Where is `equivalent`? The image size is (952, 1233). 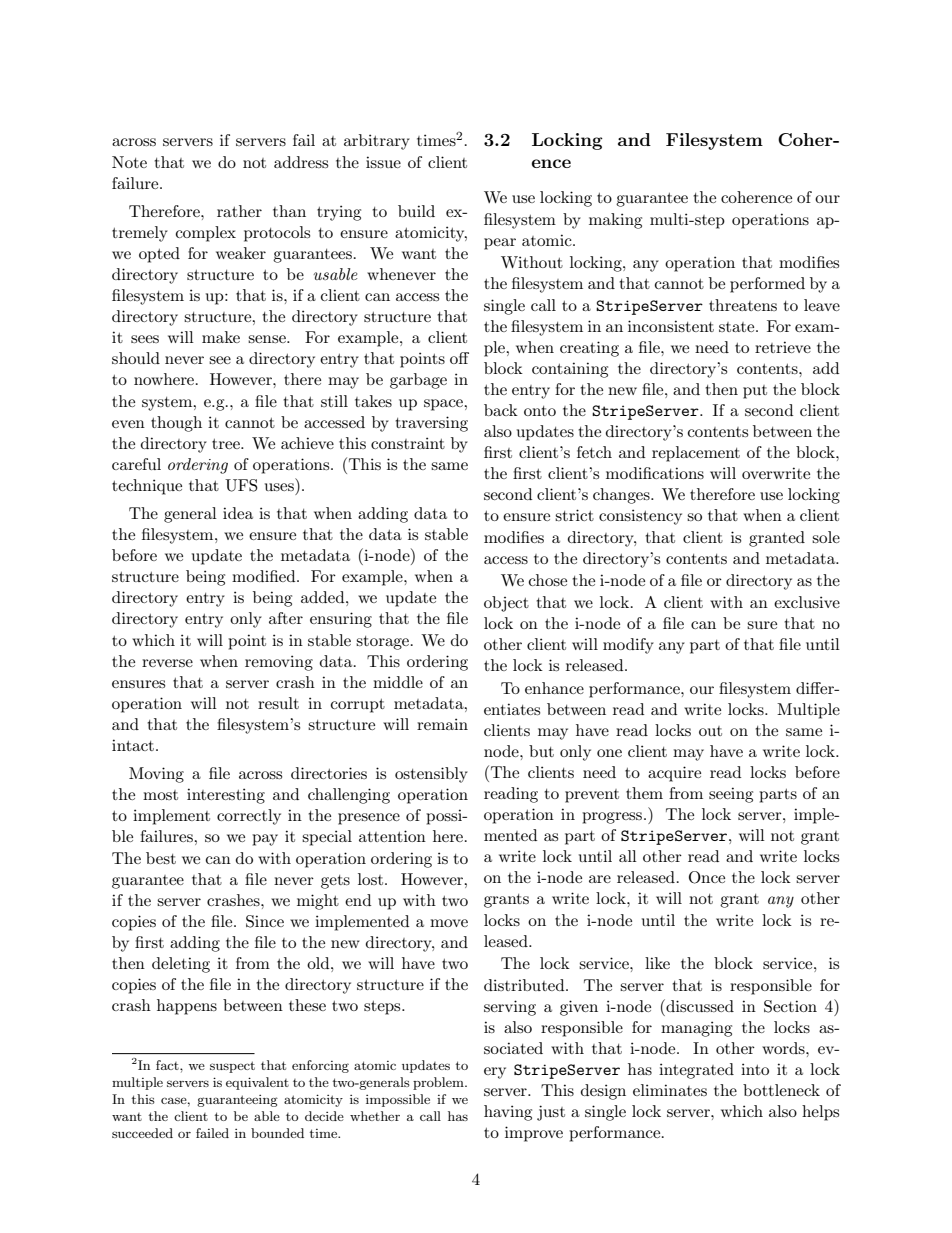 equivalent is located at coordinates (257, 1083).
